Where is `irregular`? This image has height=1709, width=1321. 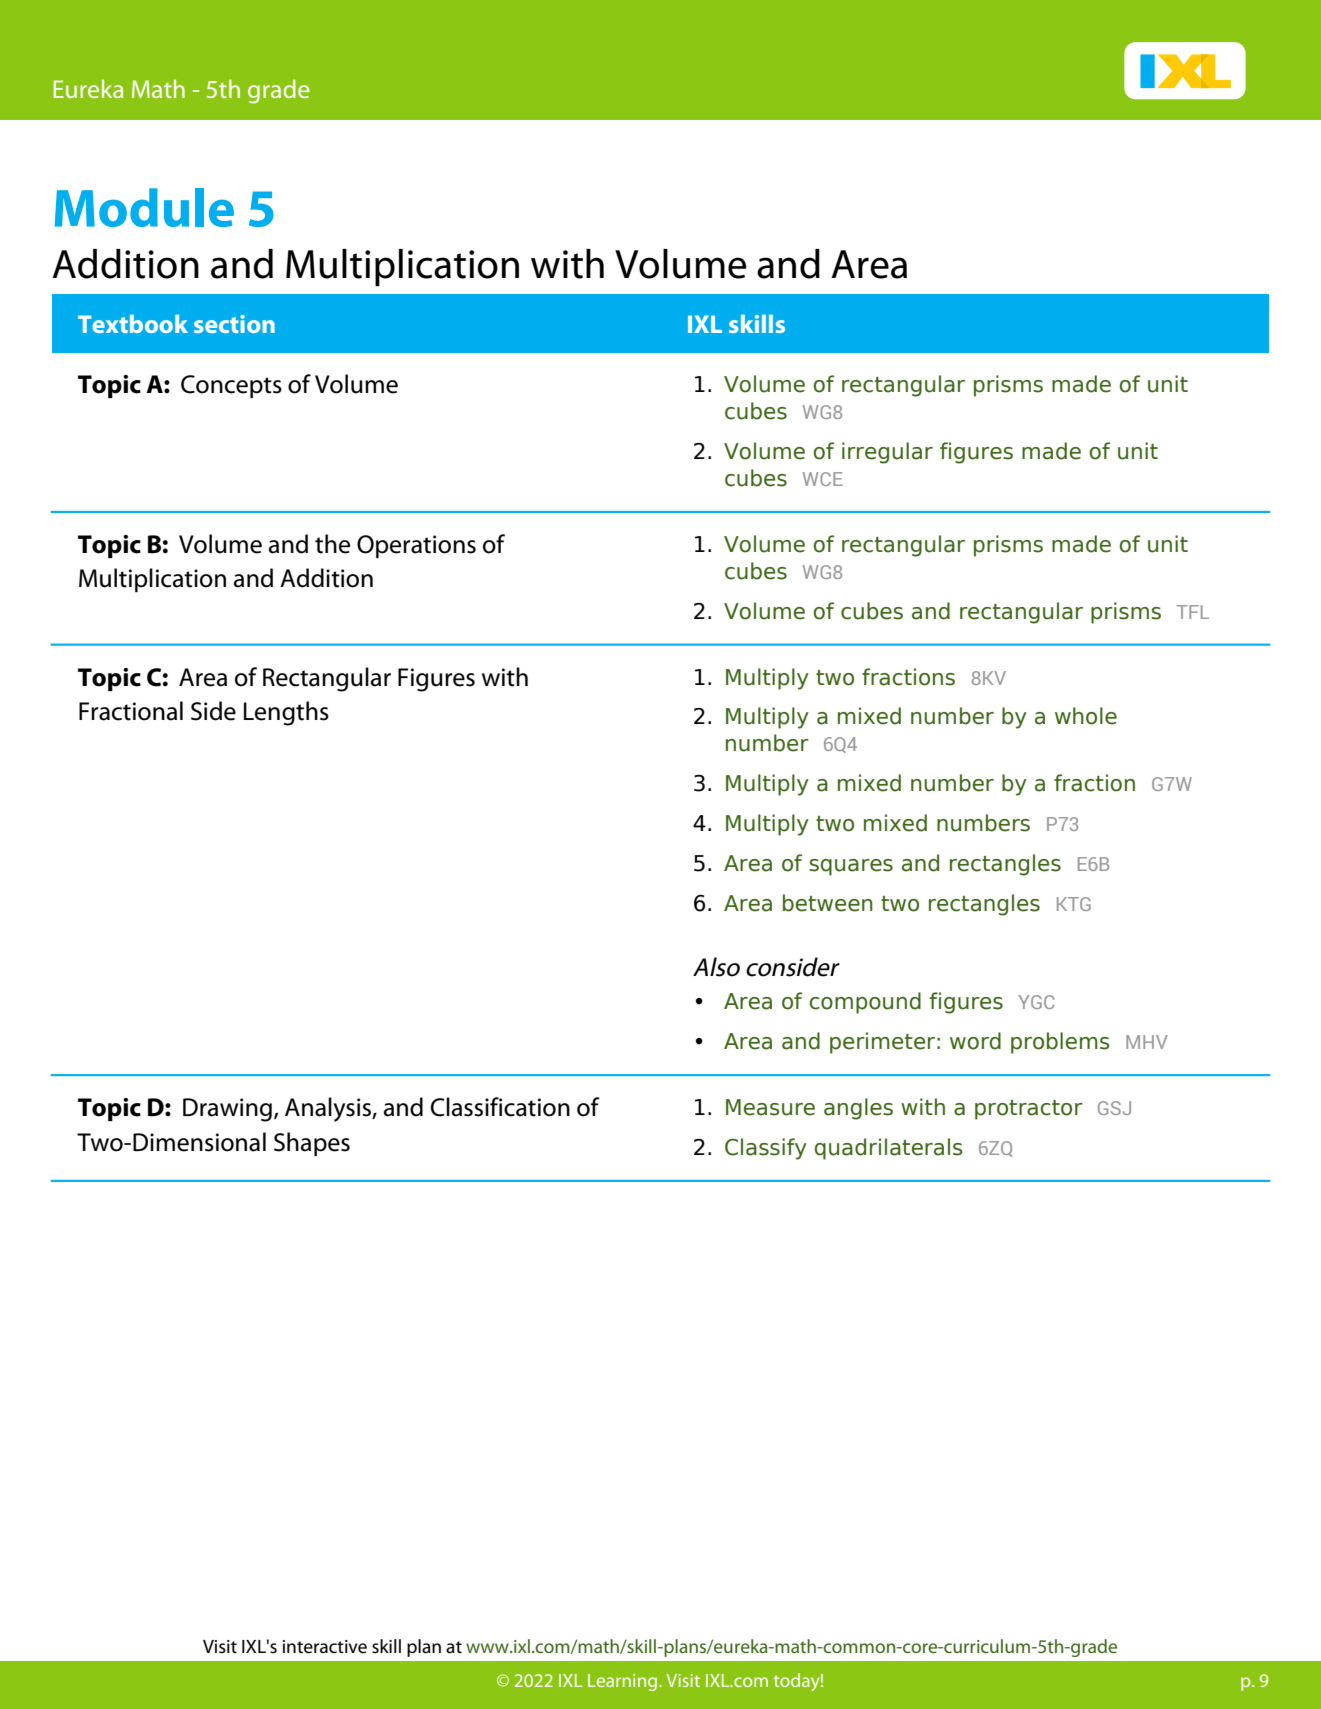
irregular is located at coordinates (887, 453).
